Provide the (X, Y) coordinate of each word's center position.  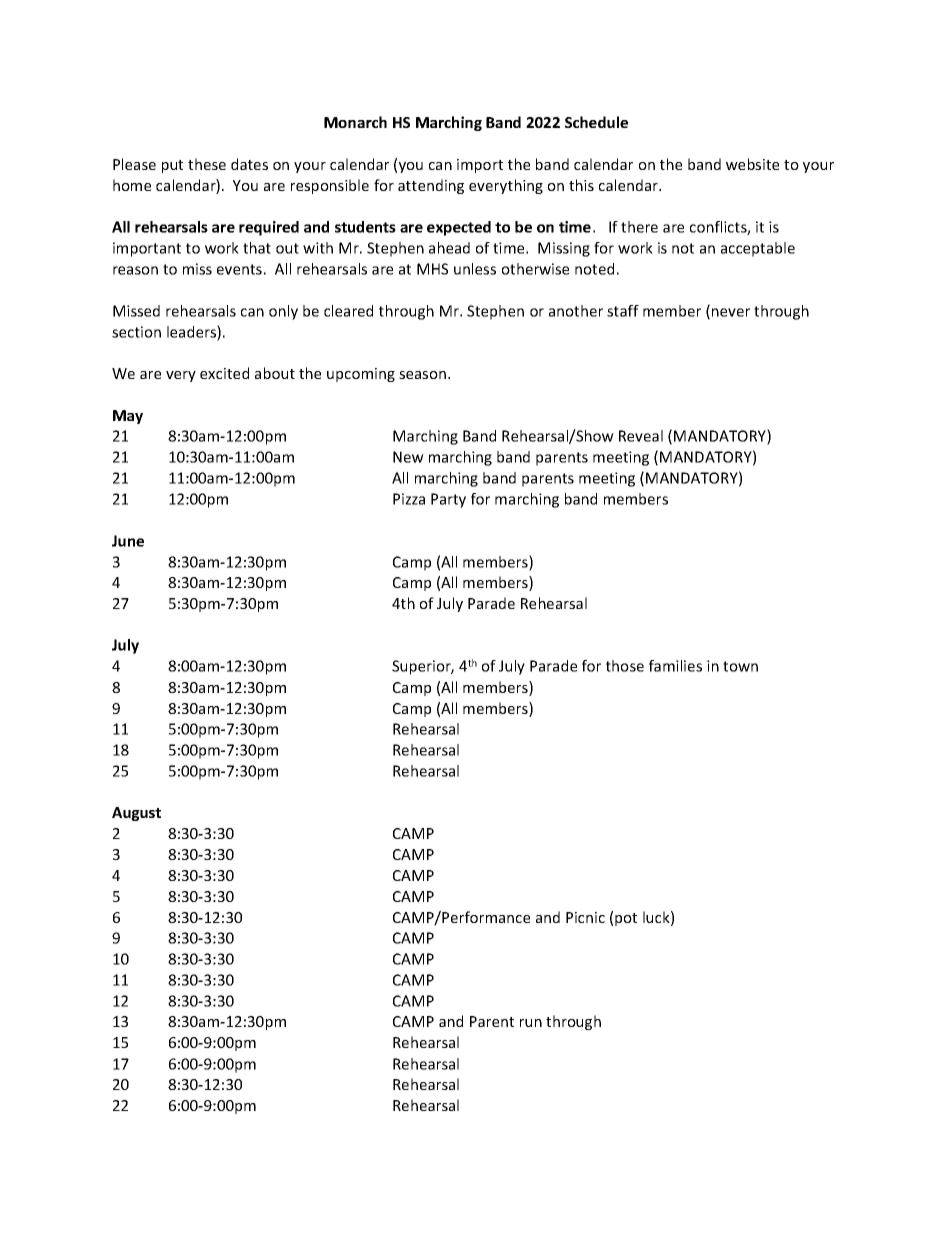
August (136, 814)
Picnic (585, 917)
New (408, 457)
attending (431, 186)
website (752, 164)
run (531, 1023)
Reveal (641, 436)
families (675, 666)
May (128, 417)
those (625, 666)
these (207, 164)
